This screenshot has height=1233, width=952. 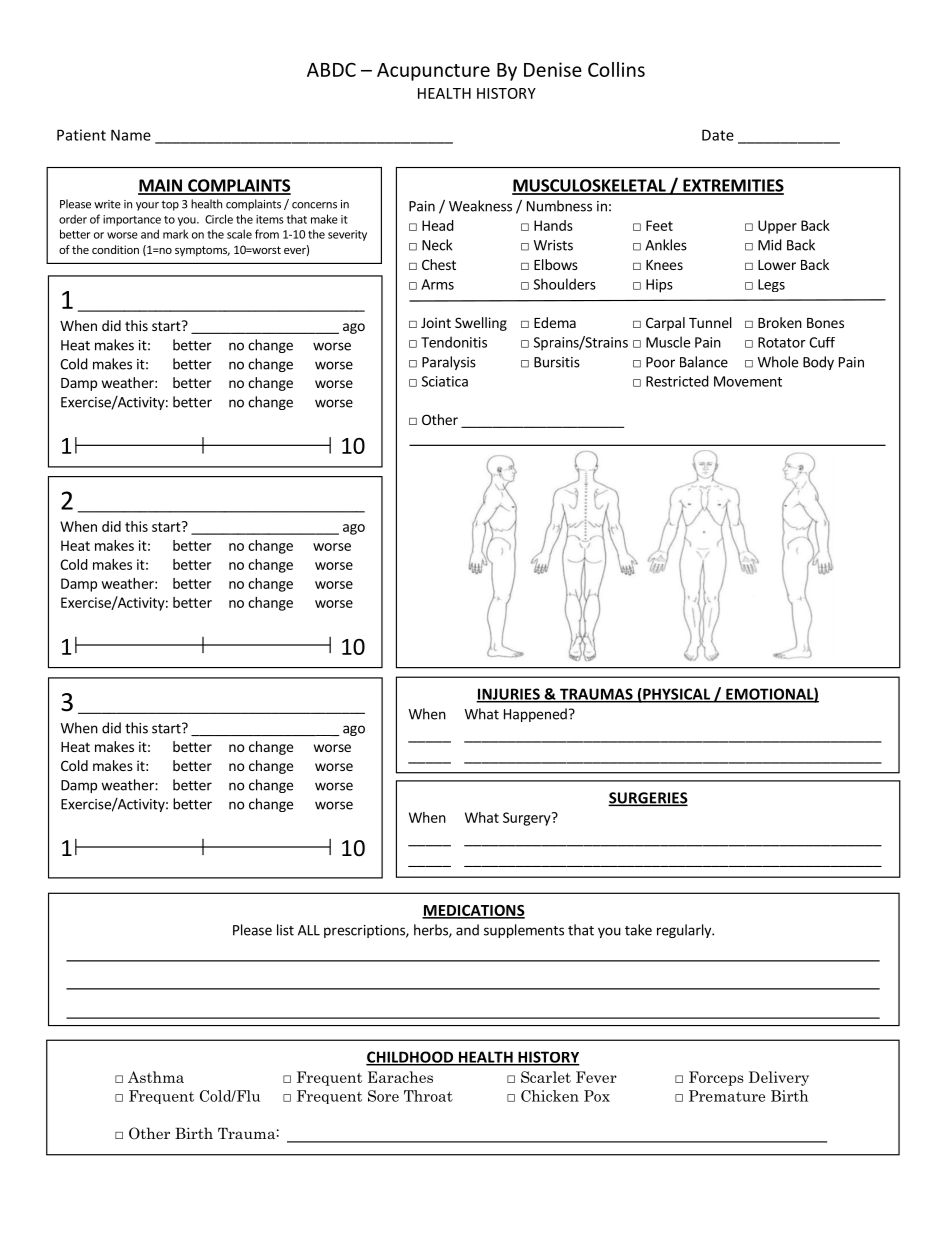 What do you see at coordinates (131, 135) in the screenshot?
I see `Name` at bounding box center [131, 135].
